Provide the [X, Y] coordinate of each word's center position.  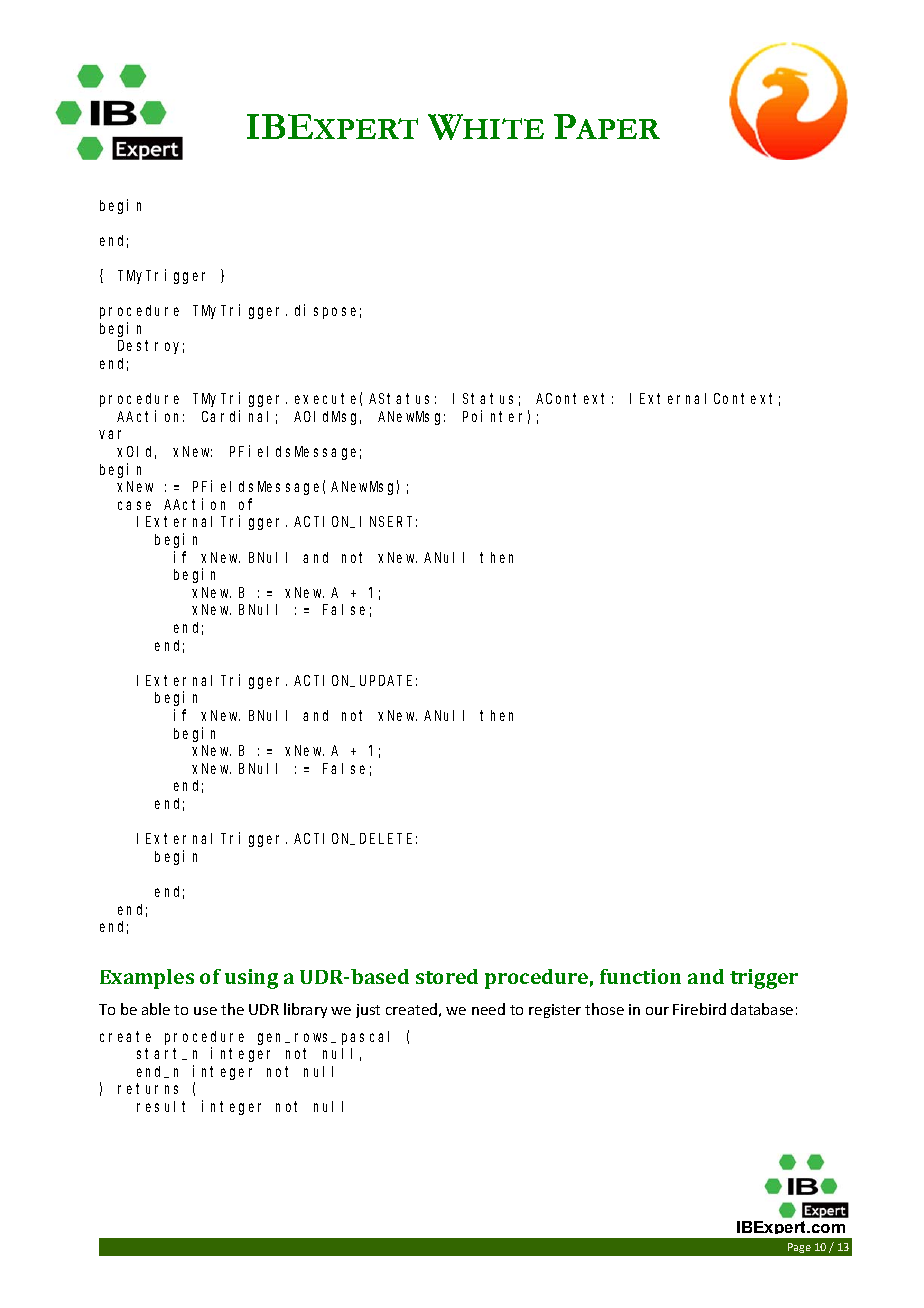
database [762, 1009]
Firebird [699, 1009]
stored [447, 976]
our [657, 1011]
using [251, 979]
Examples [147, 979]
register [555, 1011]
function [640, 976]
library [305, 1010]
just [368, 1011]
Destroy [151, 347]
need [488, 1009]
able [156, 1009]
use [205, 1011]
